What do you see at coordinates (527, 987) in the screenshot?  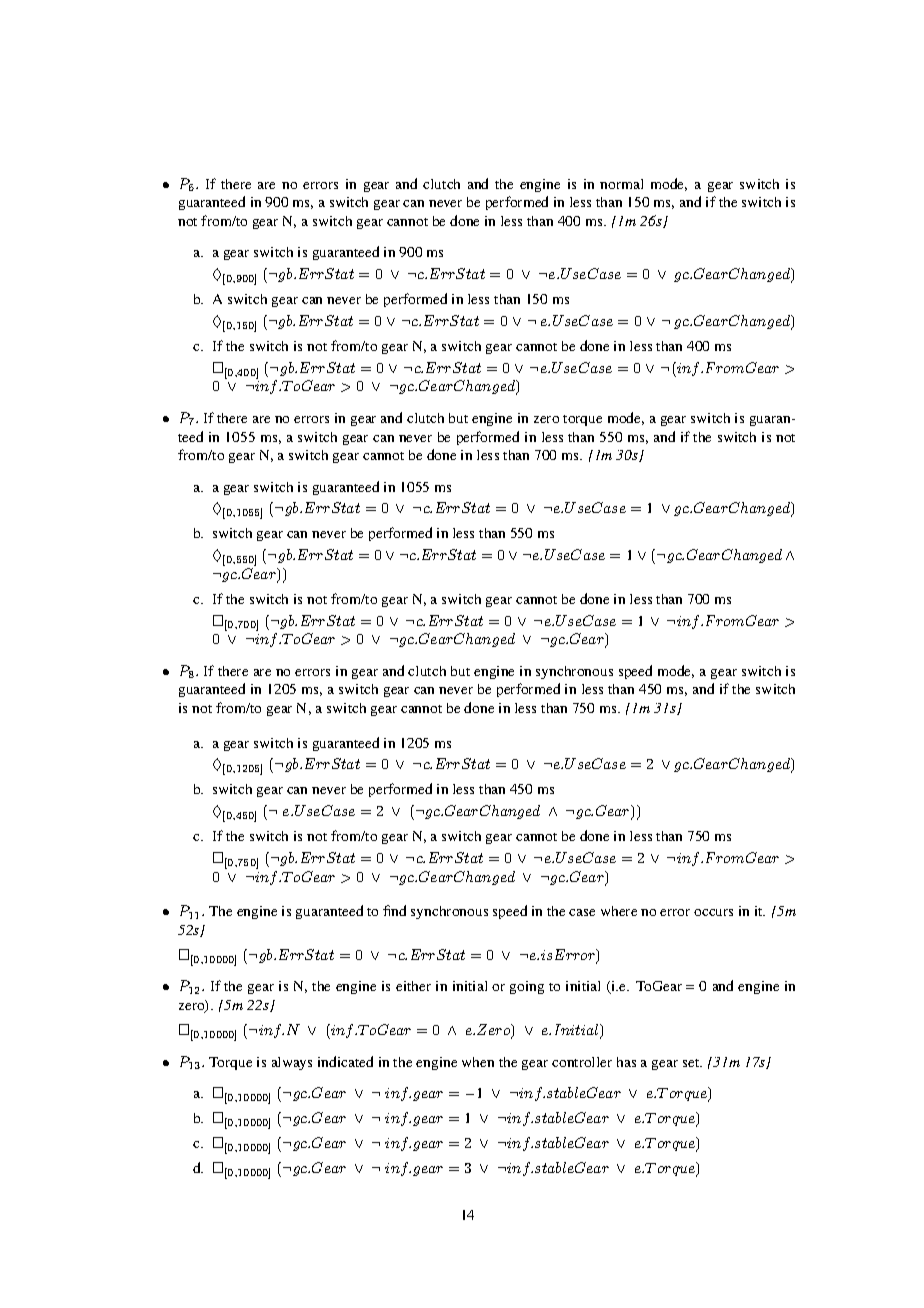 I see `going` at bounding box center [527, 987].
